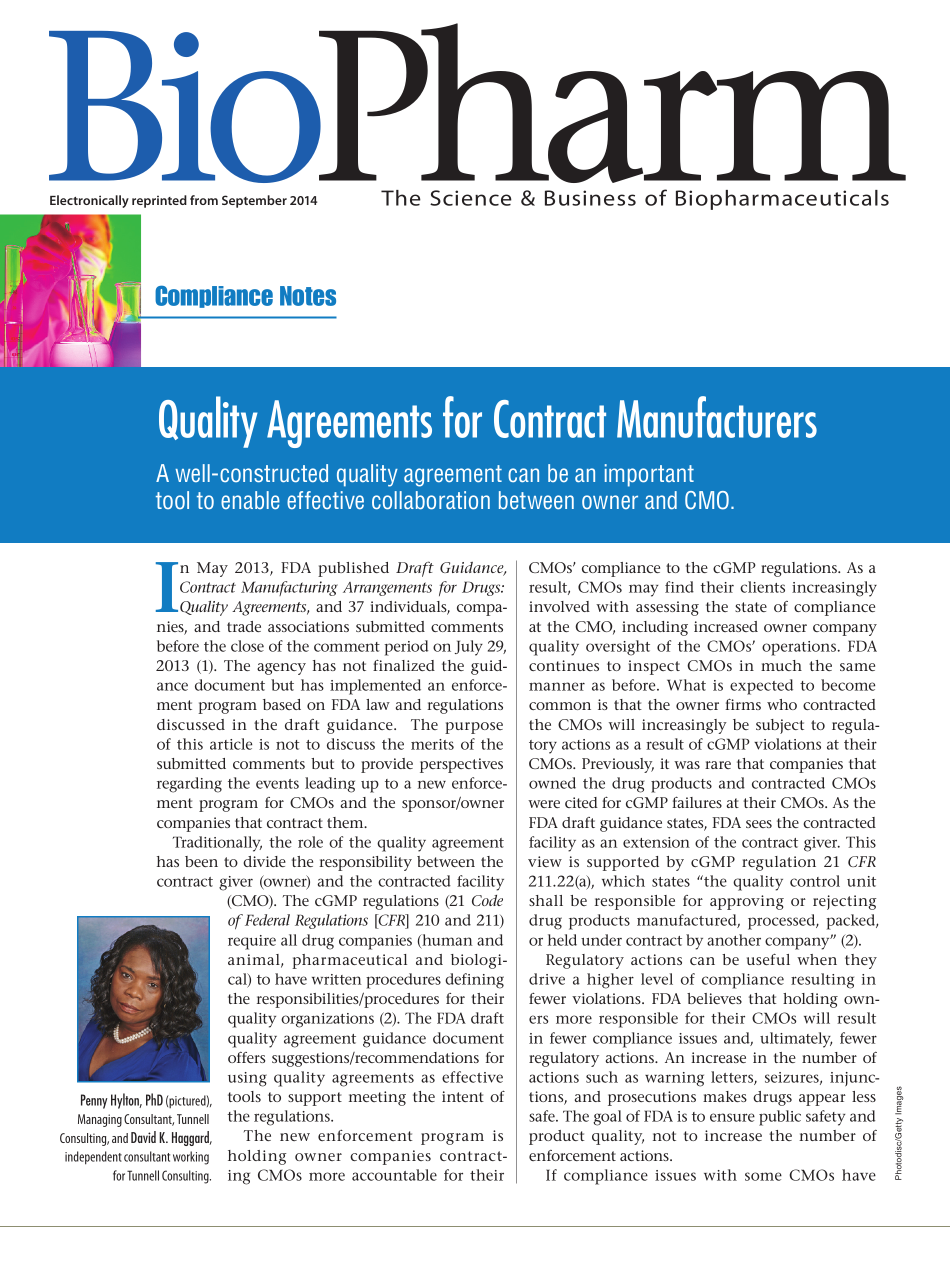 The height and width of the page is (1288, 950). What do you see at coordinates (431, 500) in the page?
I see `collaboration` at bounding box center [431, 500].
